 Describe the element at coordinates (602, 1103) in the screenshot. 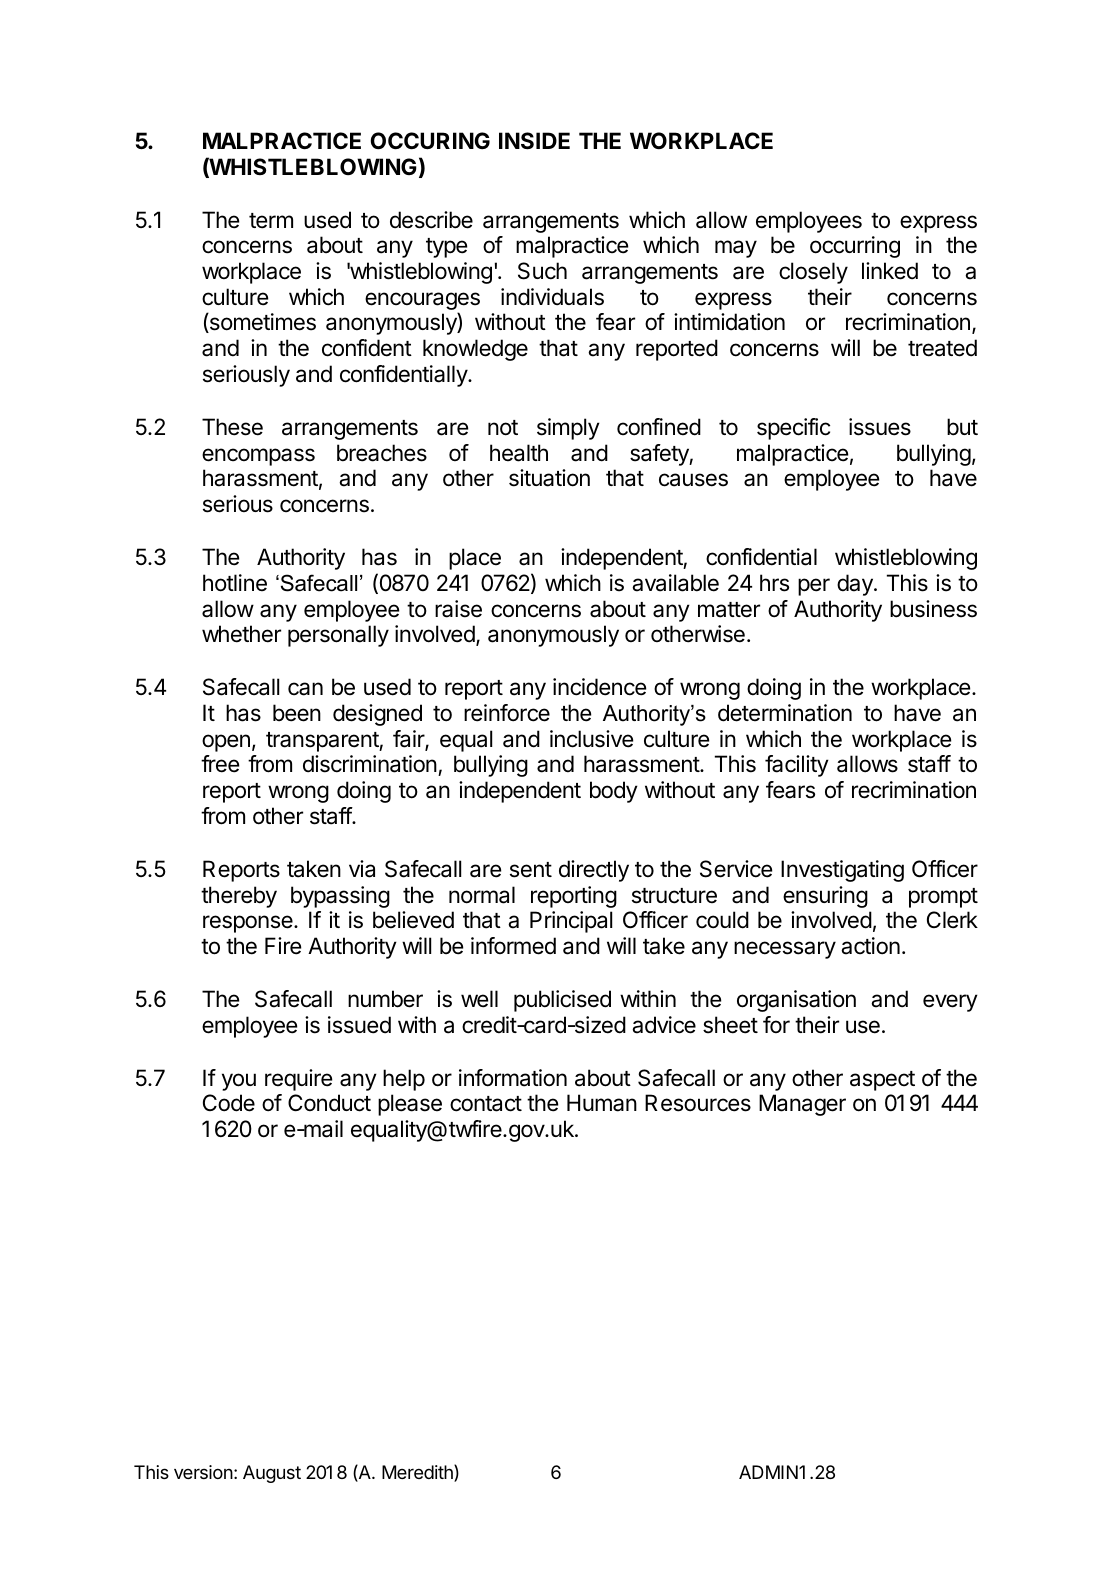

I see `Human` at that location.
